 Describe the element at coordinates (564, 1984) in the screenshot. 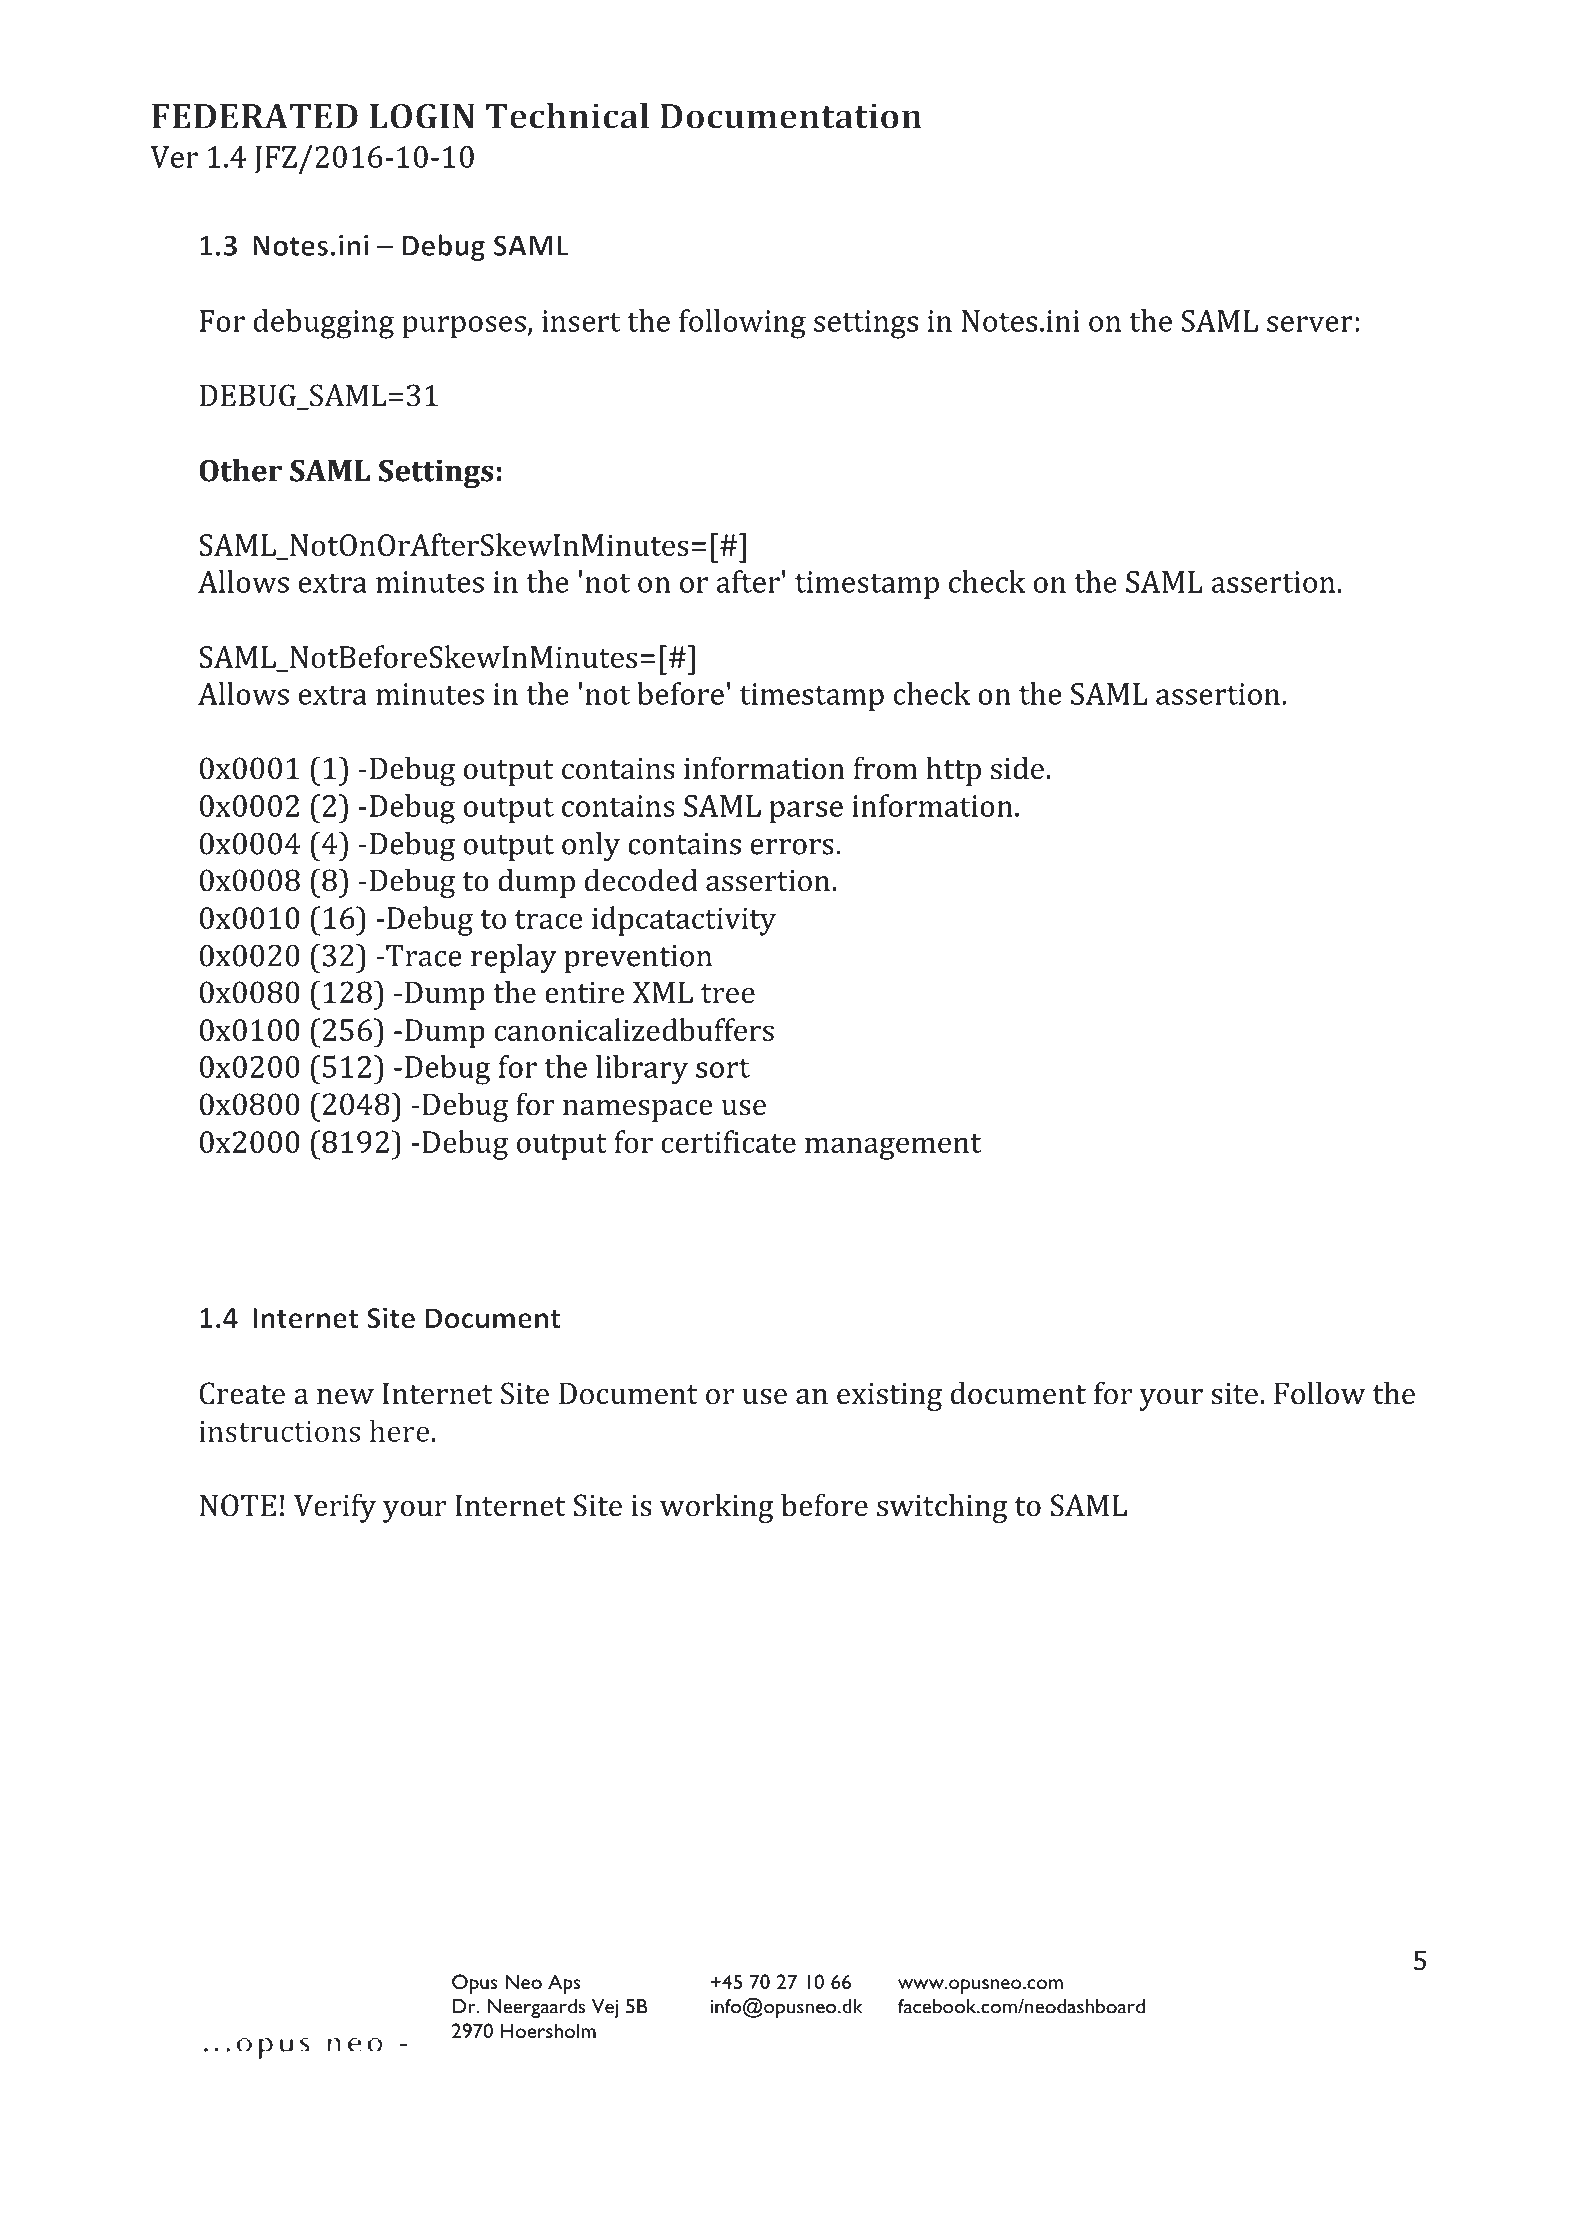

I see `Aps` at that location.
